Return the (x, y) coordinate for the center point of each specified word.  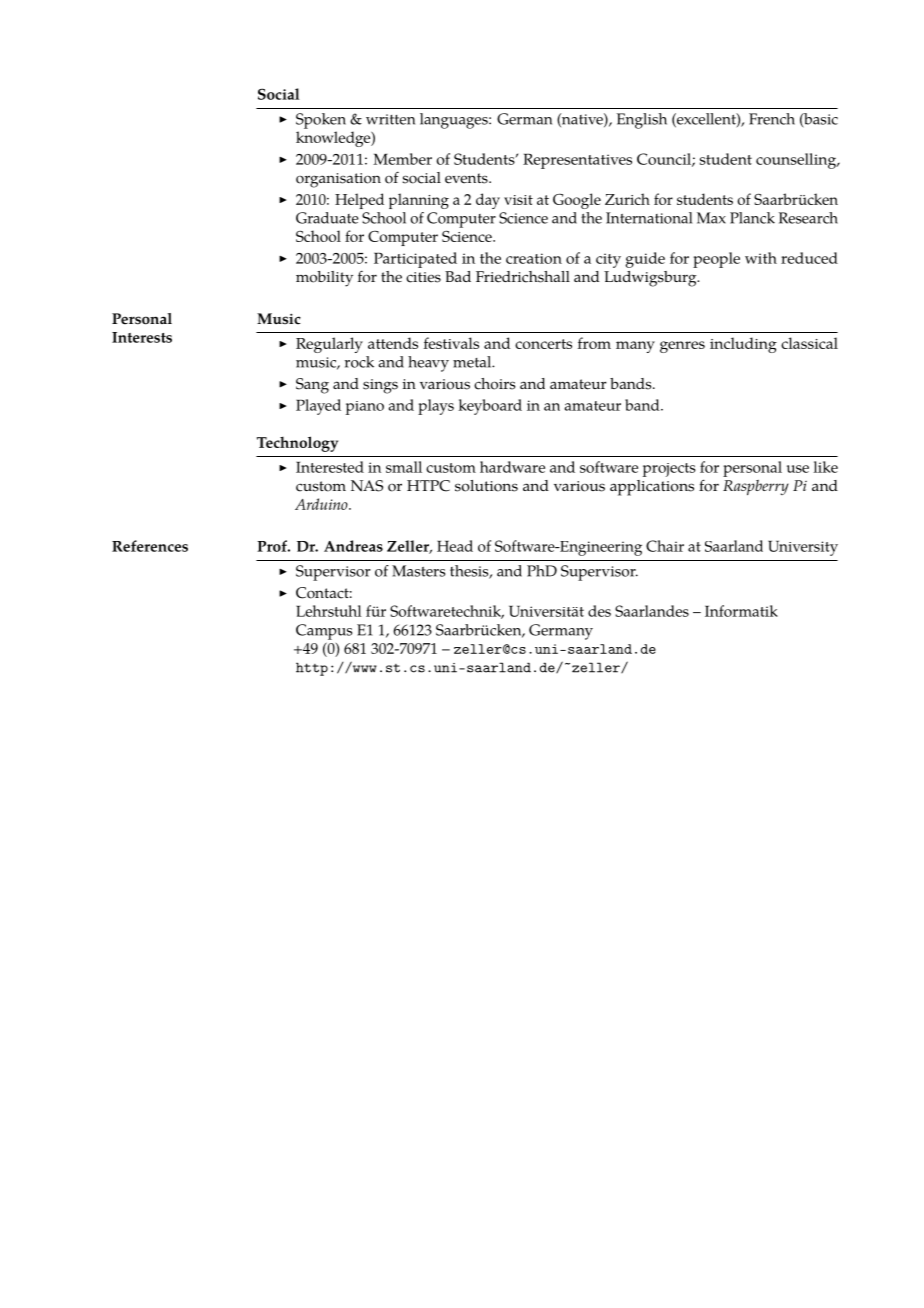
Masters (418, 571)
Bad (458, 276)
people (716, 260)
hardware (512, 467)
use (798, 469)
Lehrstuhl (329, 611)
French (772, 119)
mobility (324, 279)
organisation (338, 180)
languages (455, 121)
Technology (297, 444)
